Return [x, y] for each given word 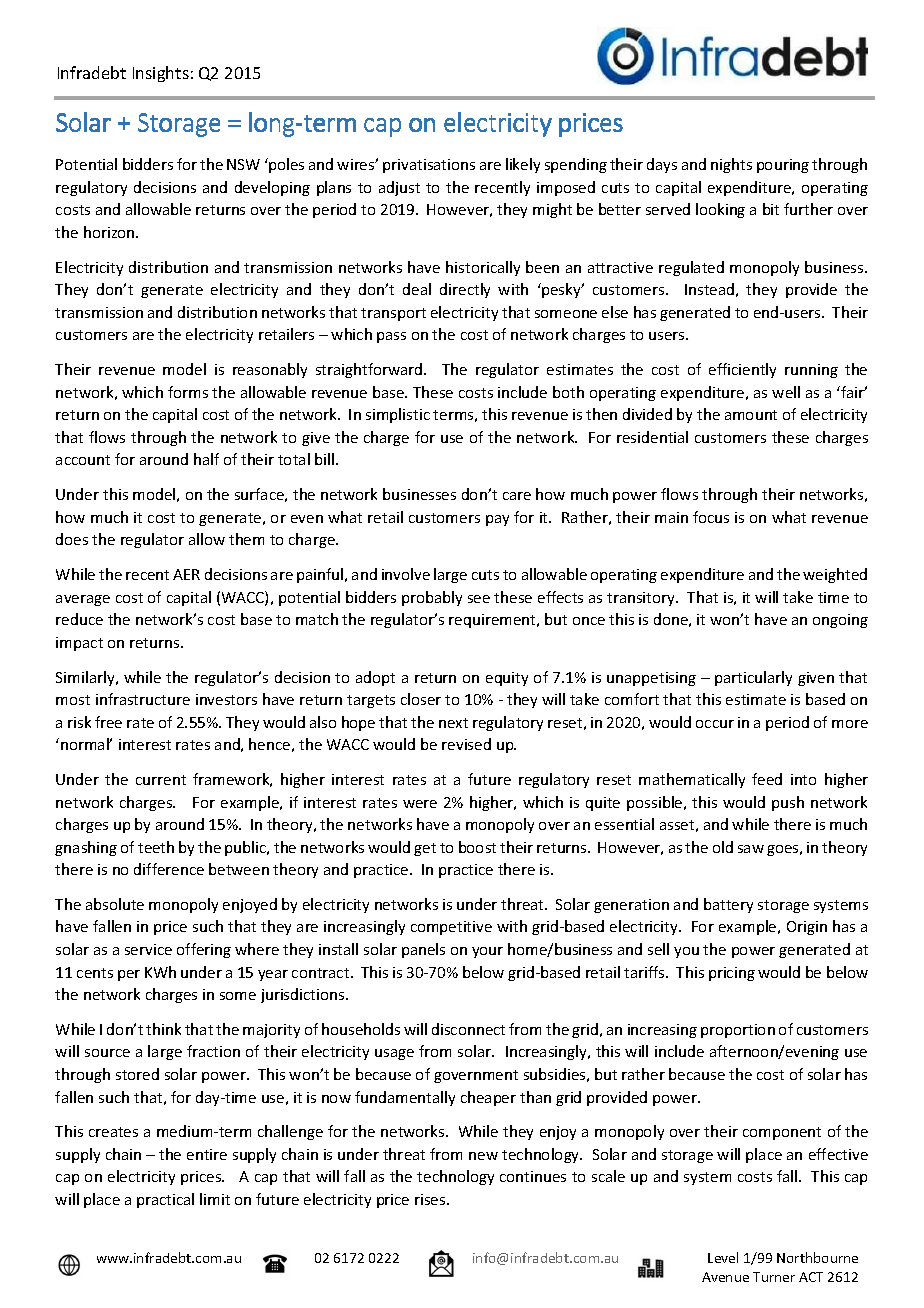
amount [751, 415]
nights [731, 165]
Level [723, 1257]
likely [523, 165]
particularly [753, 678]
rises [431, 1199]
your [487, 952]
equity [507, 679]
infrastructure [143, 699]
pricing [732, 974]
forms [188, 392]
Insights [161, 74]
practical [165, 1200]
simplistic [398, 415]
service [148, 949]
